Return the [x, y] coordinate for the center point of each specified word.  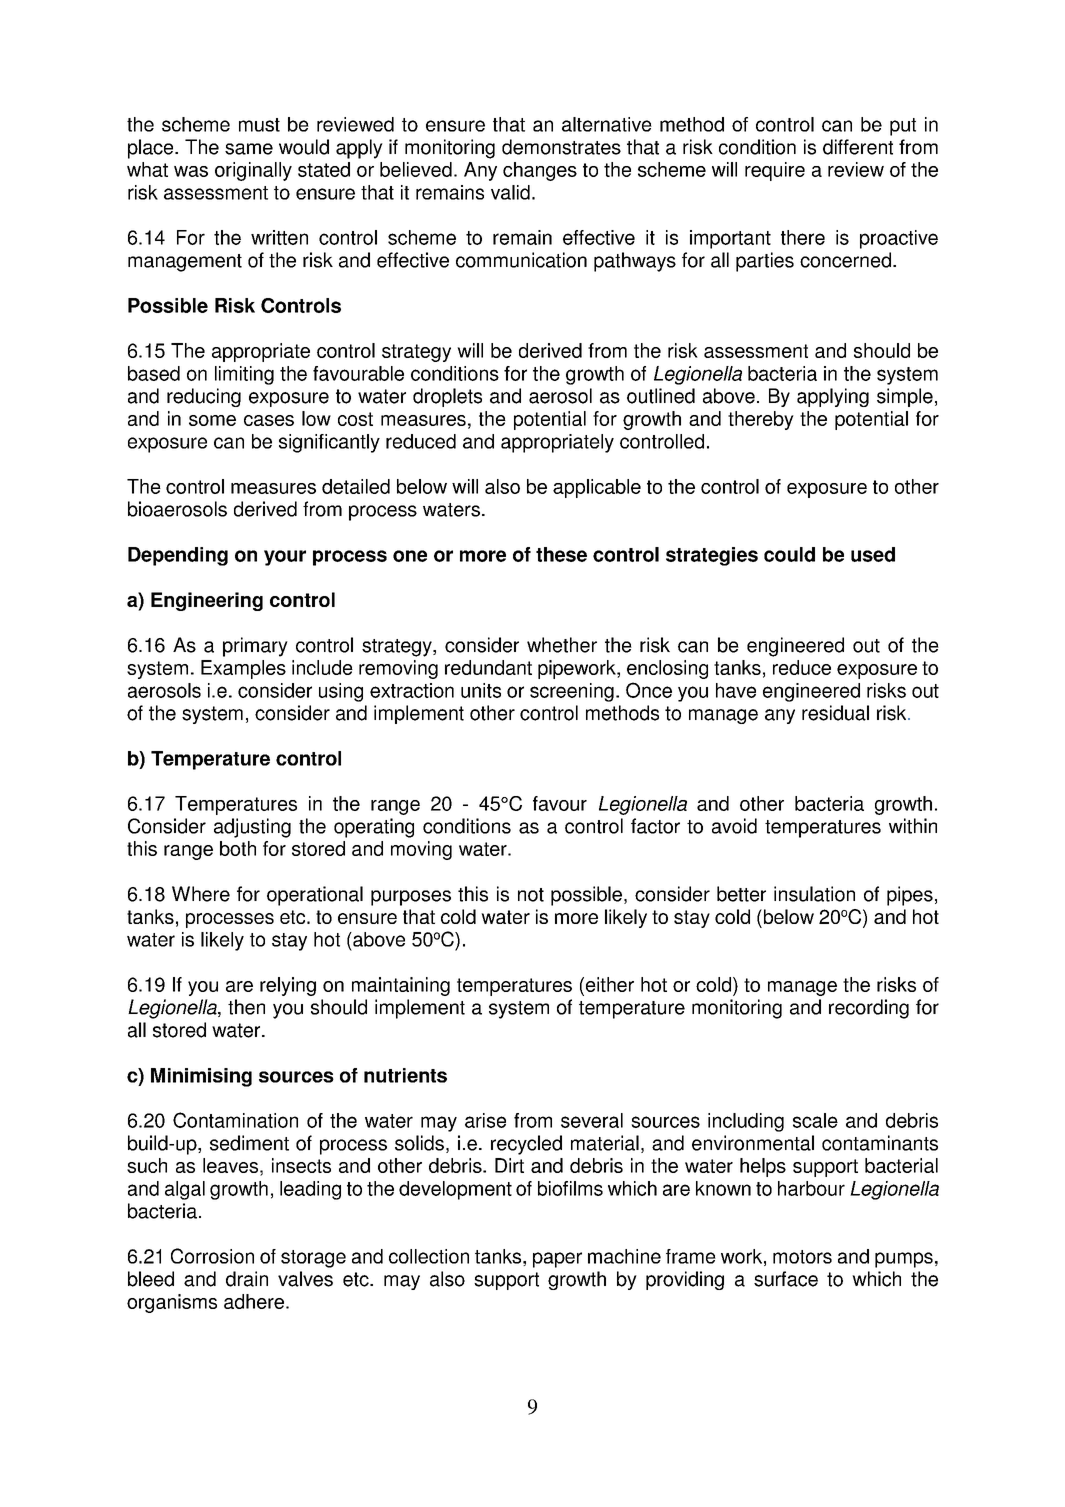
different [858, 147]
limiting [244, 375]
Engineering [207, 601]
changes [540, 171]
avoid [734, 826]
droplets [447, 397]
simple [905, 397]
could [789, 554]
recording [869, 1009]
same [249, 149]
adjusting [252, 828]
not [531, 895]
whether [562, 645]
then [246, 1007]
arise [485, 1120]
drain [247, 1279]
